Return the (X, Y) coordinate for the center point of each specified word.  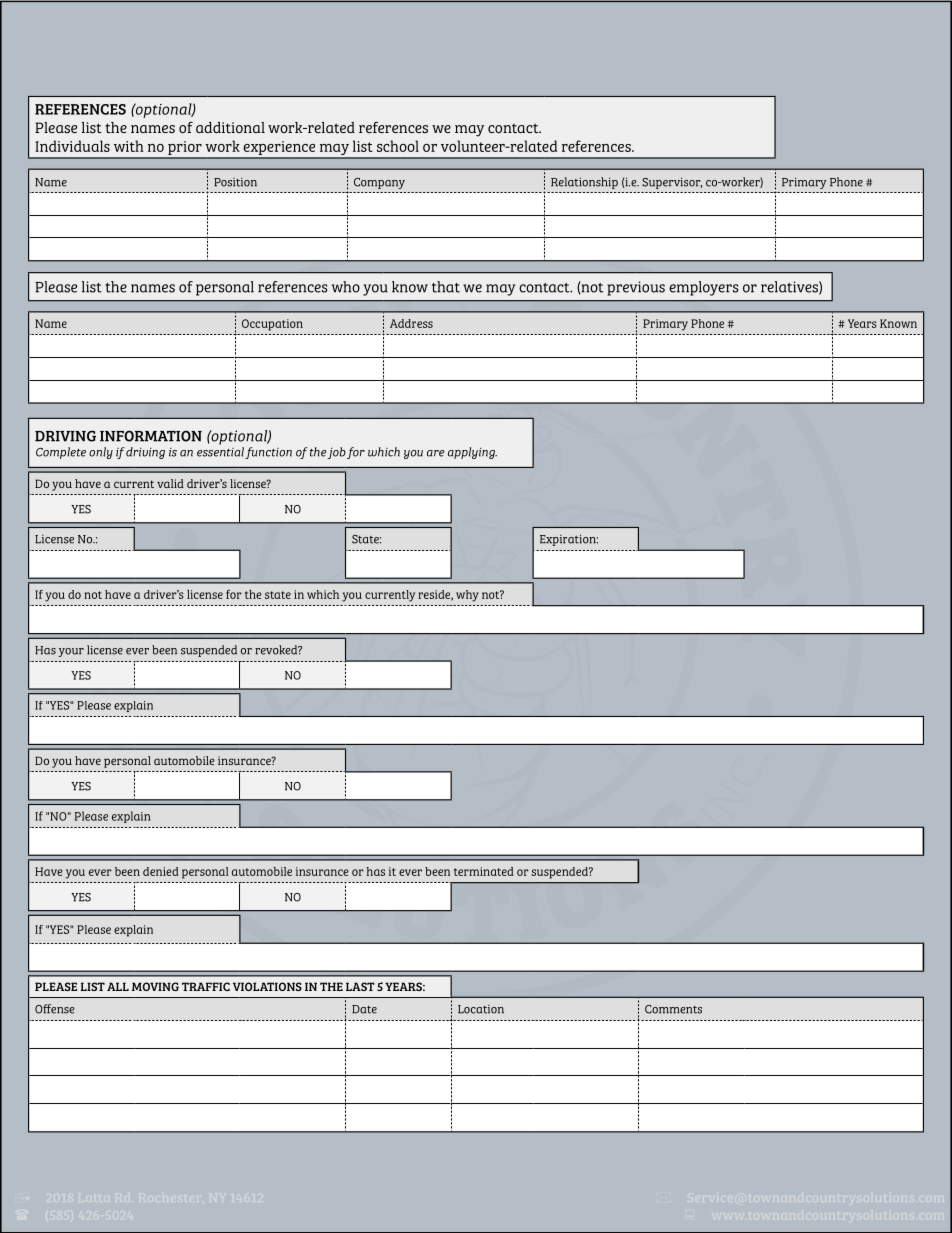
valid (170, 483)
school (398, 146)
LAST (360, 986)
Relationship (584, 183)
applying (472, 453)
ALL (118, 986)
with (129, 146)
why (467, 596)
